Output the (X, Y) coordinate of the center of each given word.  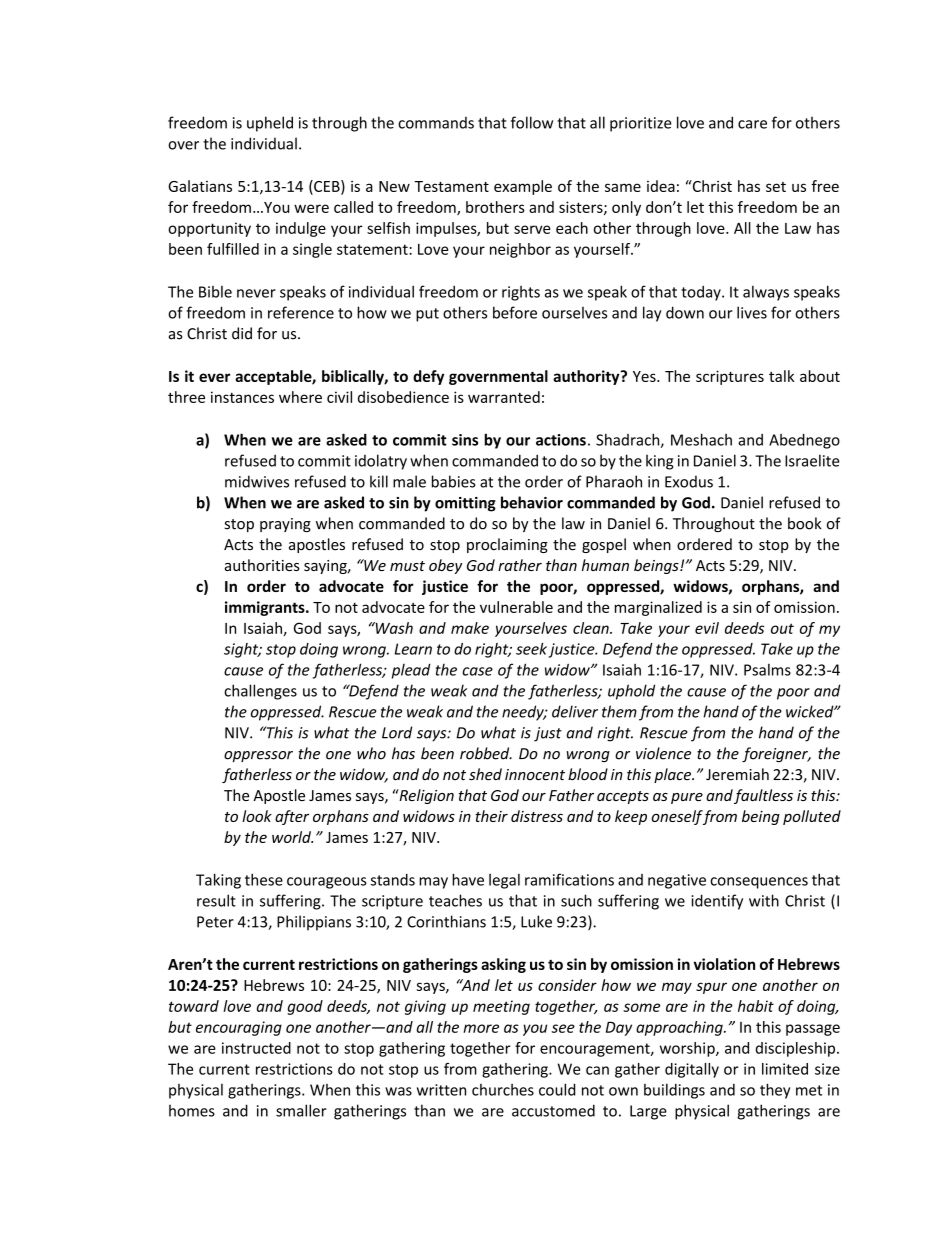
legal (504, 881)
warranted (504, 397)
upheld (270, 124)
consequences (759, 883)
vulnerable (516, 607)
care (752, 124)
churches (503, 1090)
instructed (256, 1048)
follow (532, 122)
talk (781, 376)
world (292, 837)
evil (707, 628)
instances (242, 397)
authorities (262, 565)
